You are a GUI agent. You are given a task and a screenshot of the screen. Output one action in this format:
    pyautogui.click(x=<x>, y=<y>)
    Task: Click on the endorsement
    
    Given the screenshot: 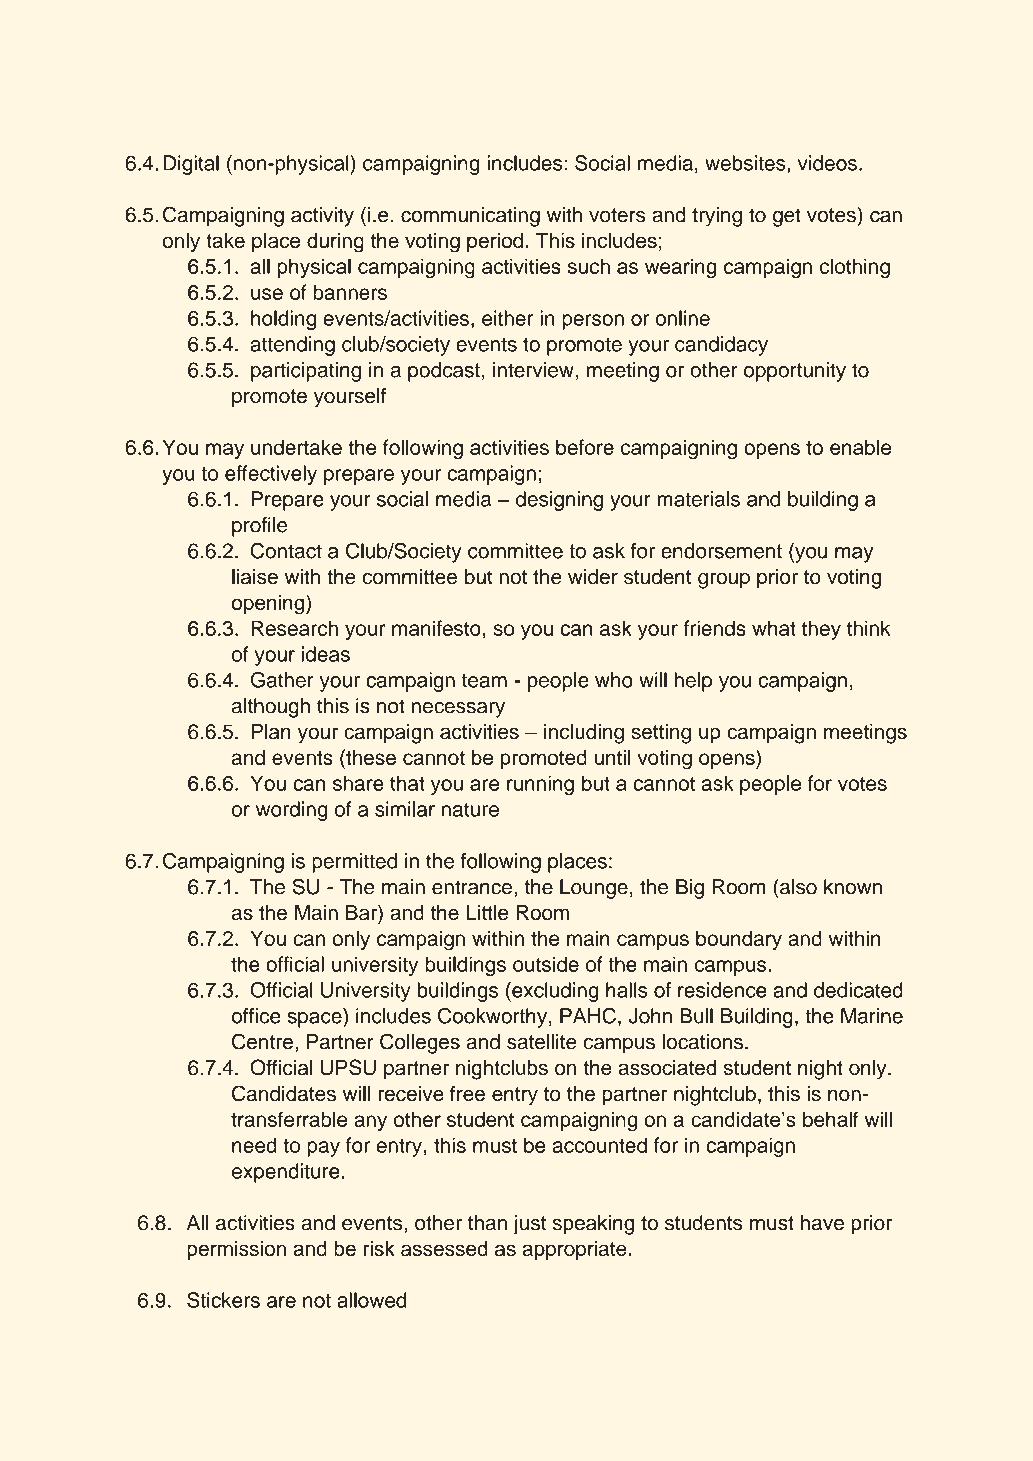 What is the action you would take?
    pyautogui.click(x=721, y=551)
